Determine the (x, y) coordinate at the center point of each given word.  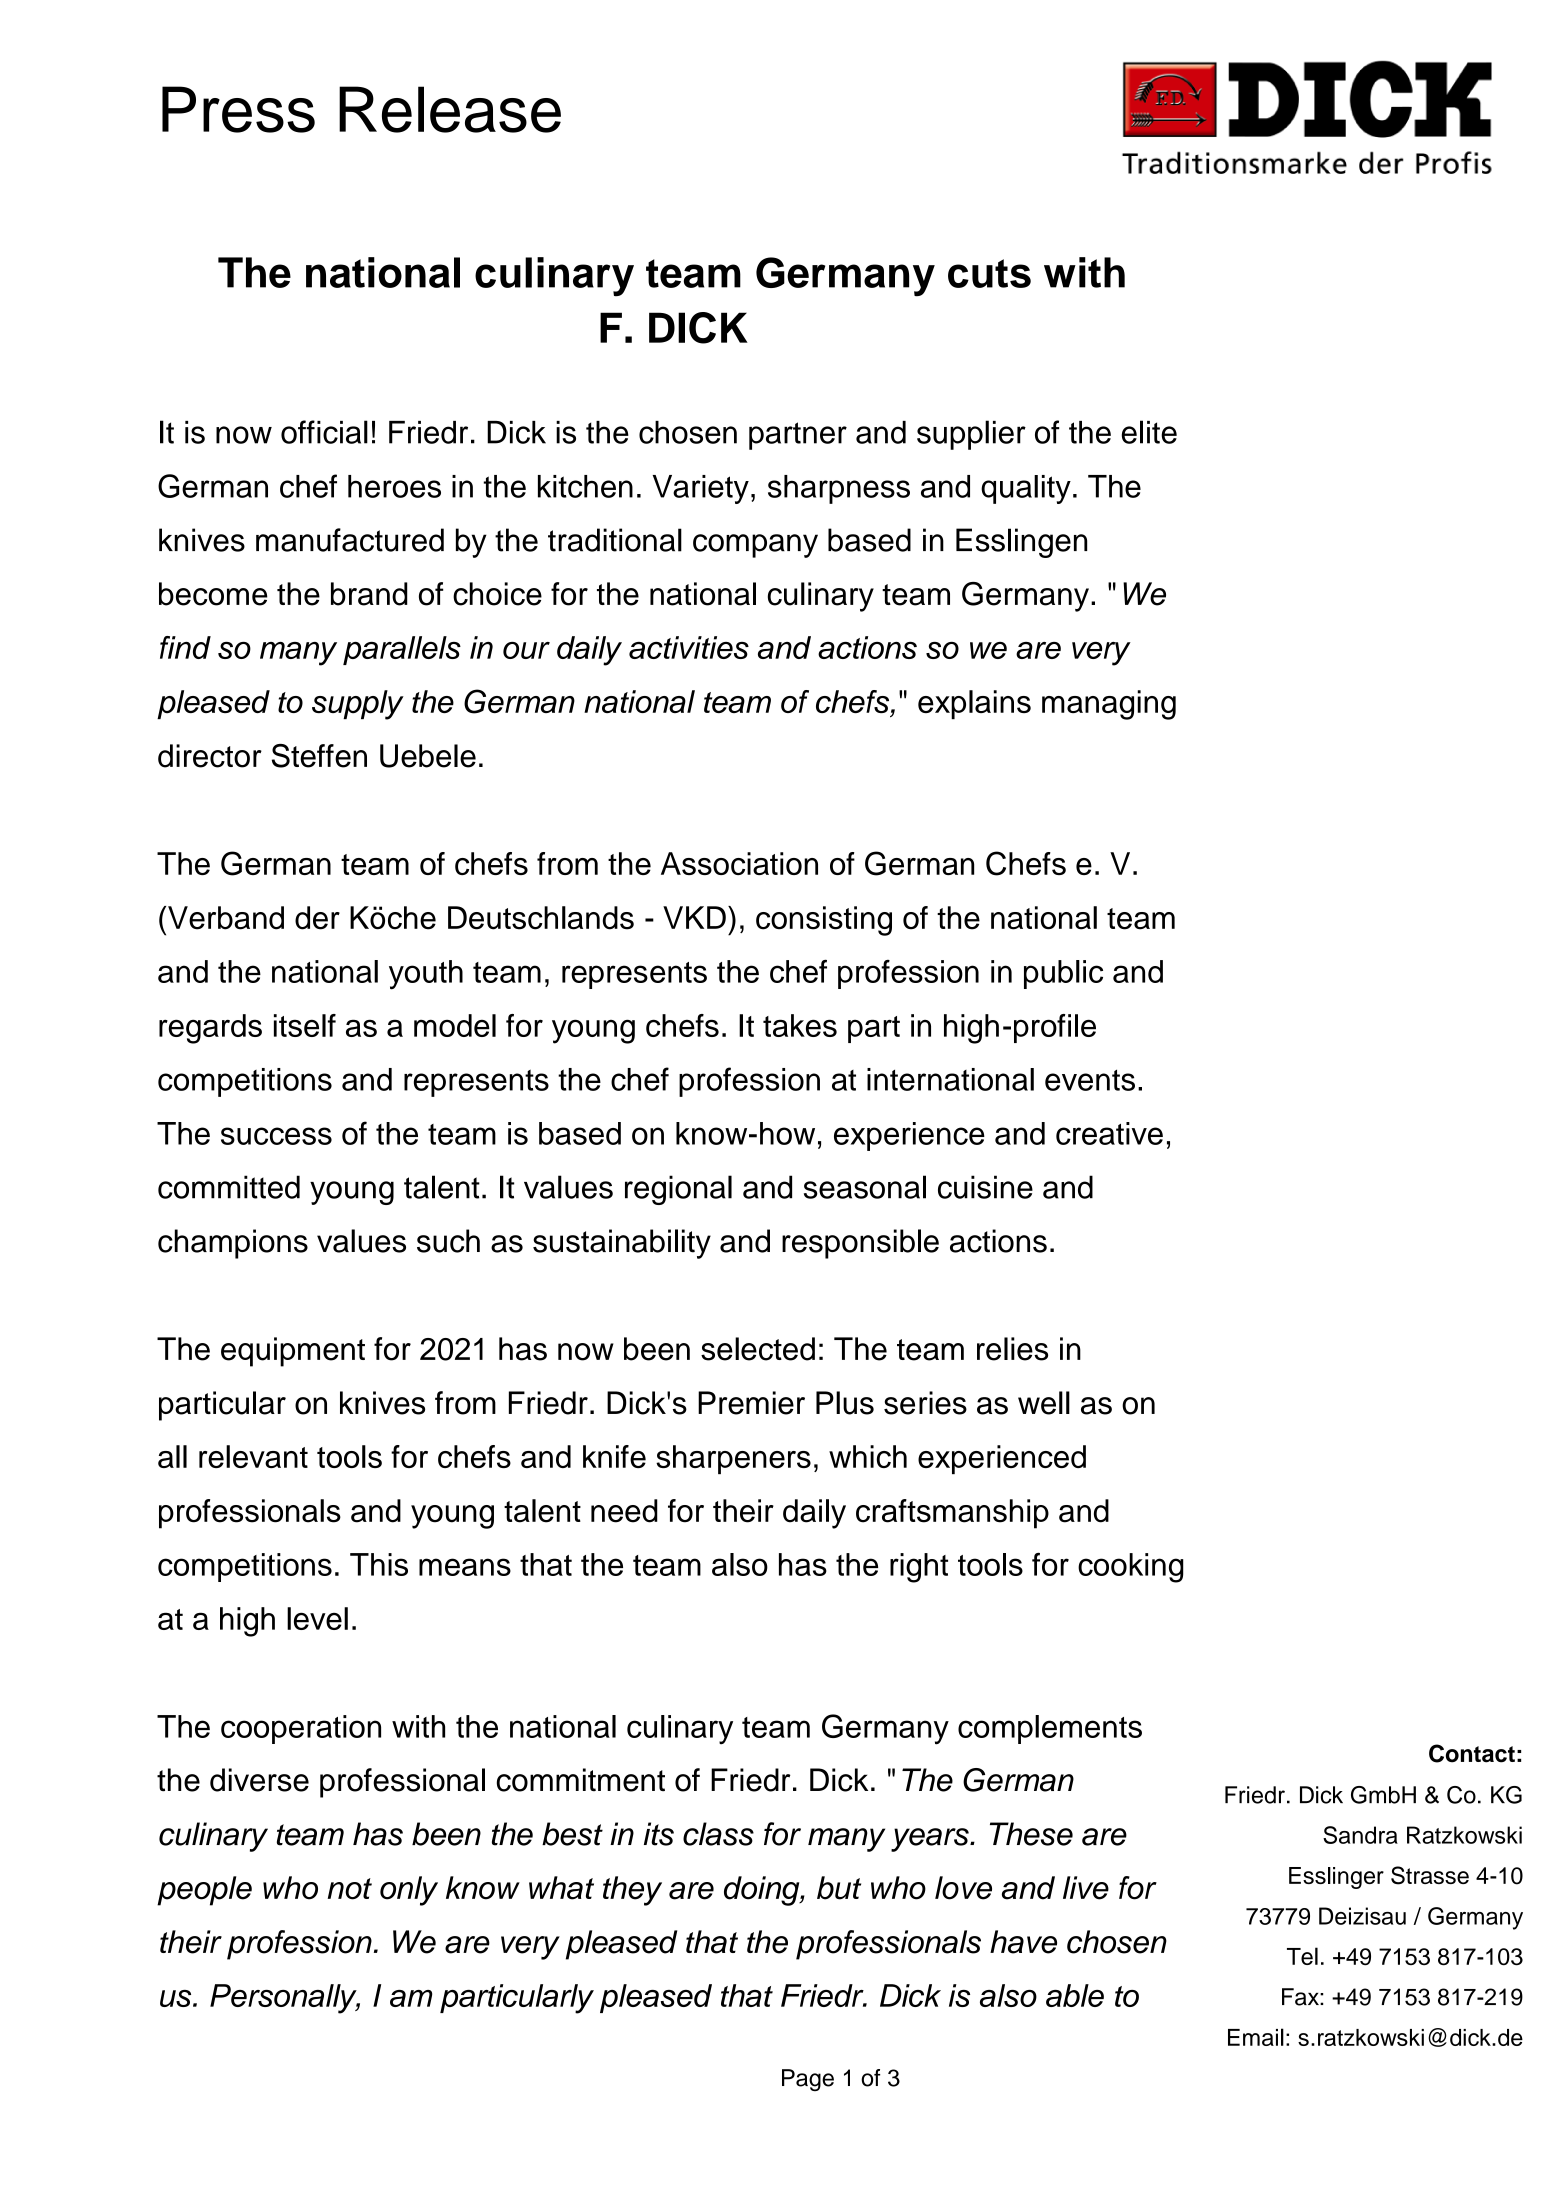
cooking (1131, 1568)
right (919, 1568)
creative (1109, 1133)
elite (1149, 432)
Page (808, 2080)
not (350, 1889)
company (755, 546)
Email (1256, 2037)
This (379, 1564)
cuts (989, 273)
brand (369, 594)
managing (1109, 705)
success (276, 1136)
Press (238, 109)
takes (800, 1025)
